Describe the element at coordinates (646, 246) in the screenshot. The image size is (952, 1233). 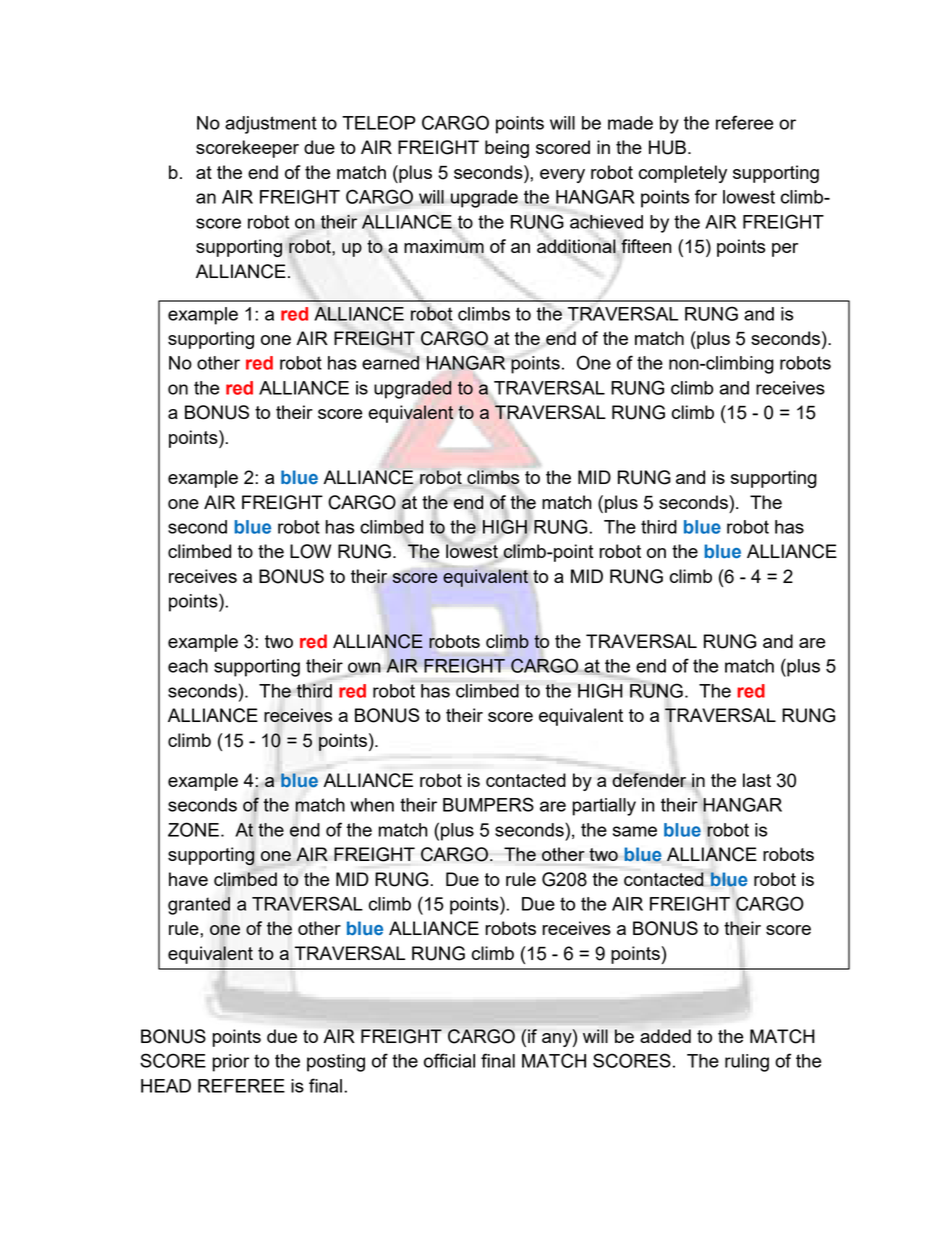
I see `fifteen` at that location.
